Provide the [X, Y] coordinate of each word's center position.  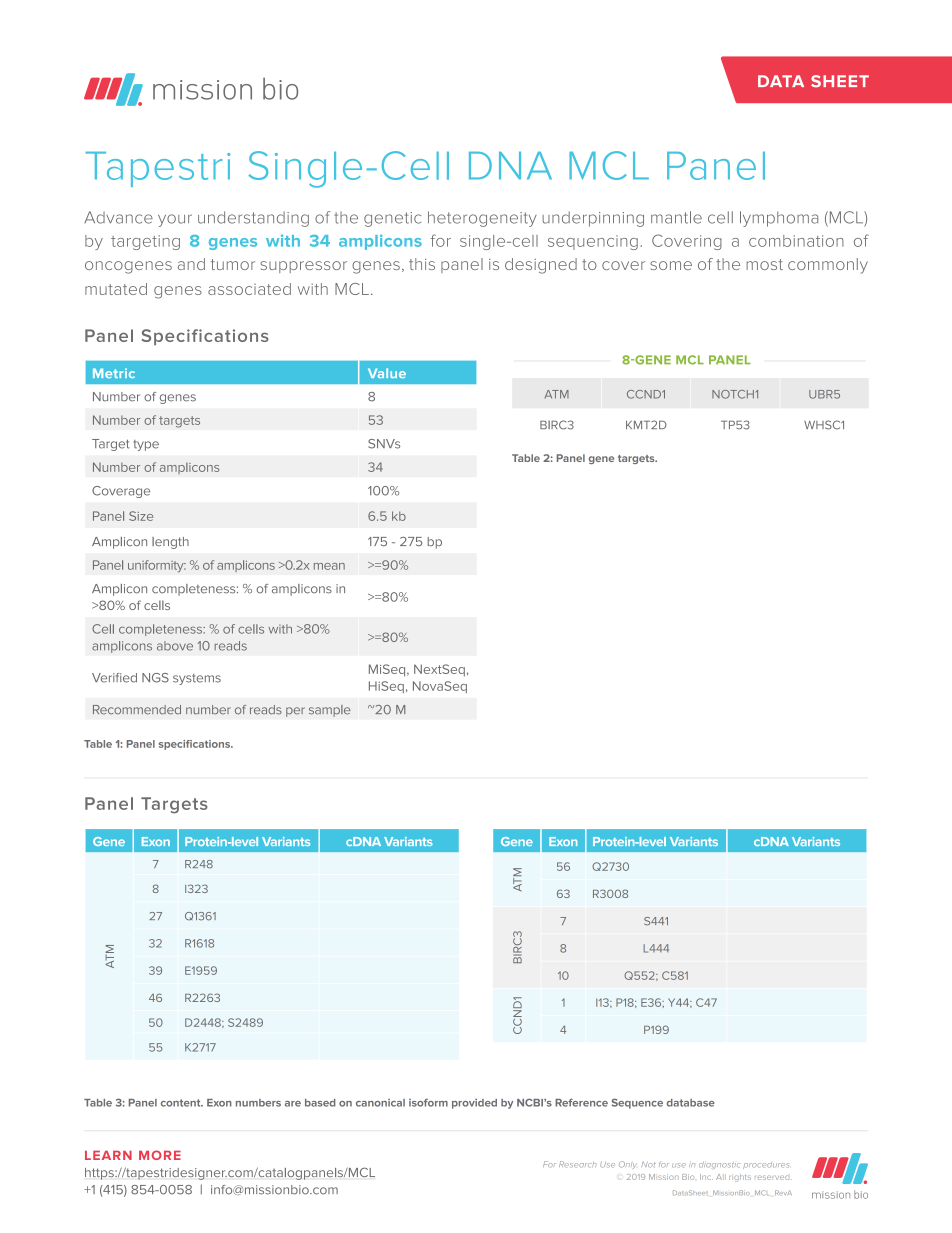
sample [330, 711]
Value [387, 373]
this [422, 264]
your [175, 220]
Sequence [637, 1103]
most [764, 264]
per [295, 712]
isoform [428, 1102]
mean [329, 566]
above [175, 646]
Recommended [137, 710]
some [671, 265]
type [146, 445]
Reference [581, 1102]
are [293, 1104]
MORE [160, 1155]
